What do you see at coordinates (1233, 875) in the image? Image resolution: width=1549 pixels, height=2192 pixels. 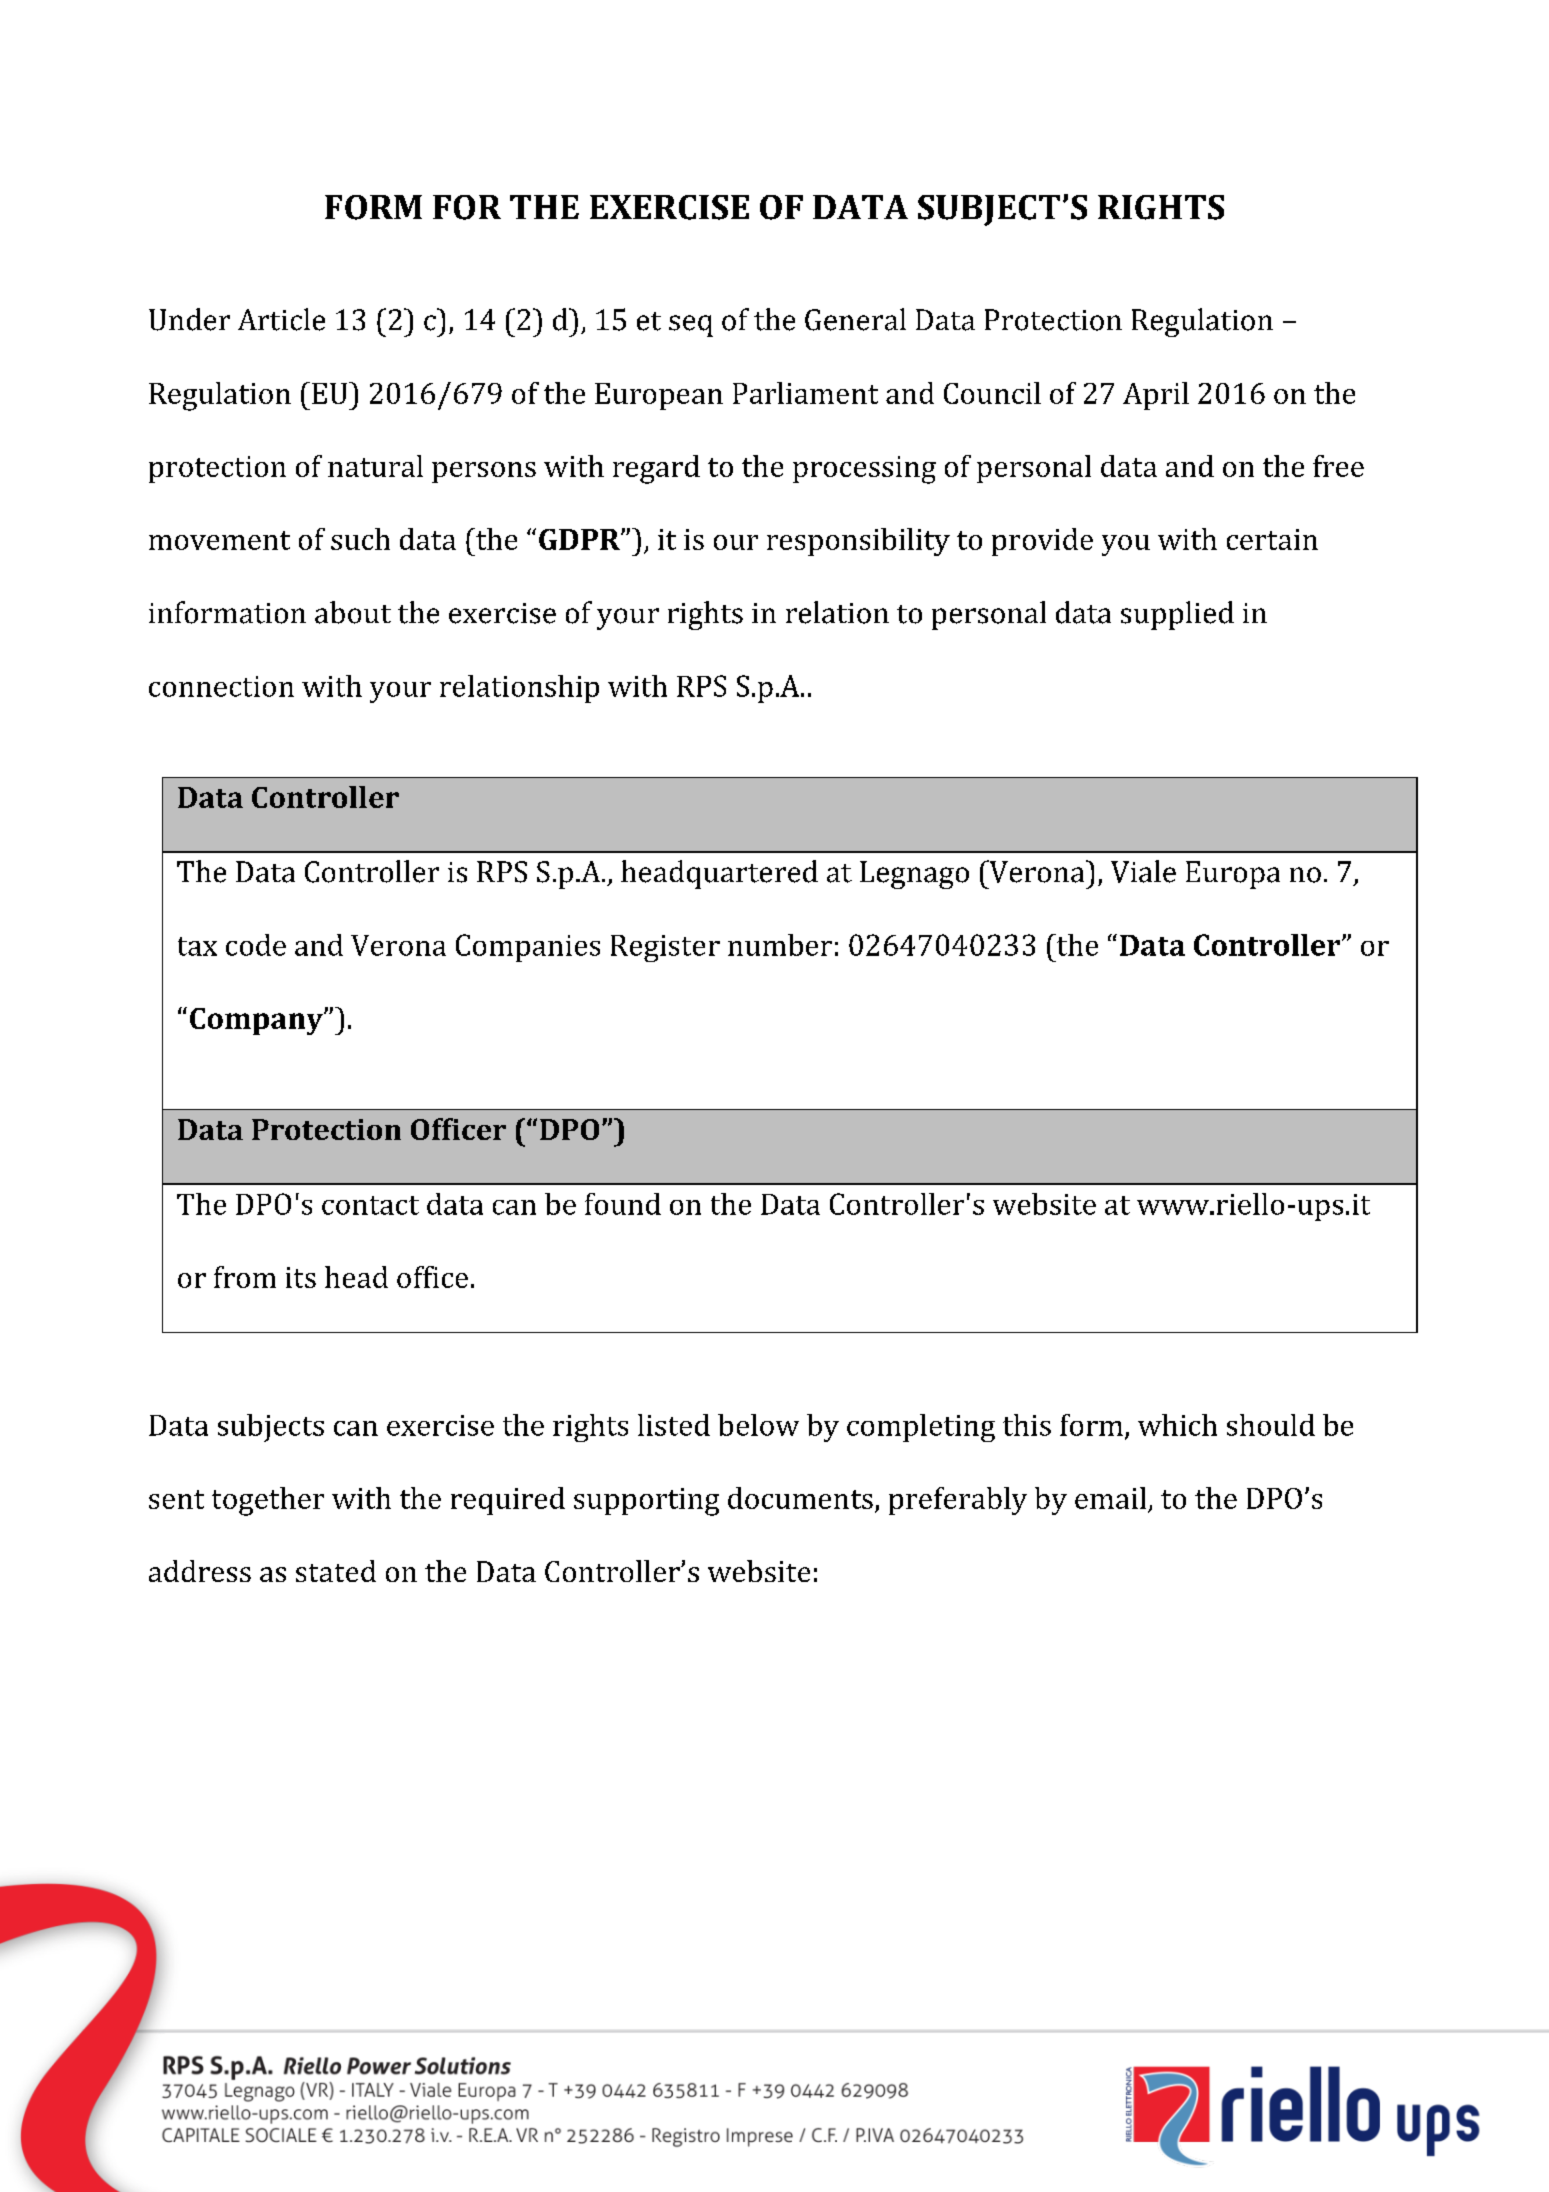 I see `Europa` at bounding box center [1233, 875].
